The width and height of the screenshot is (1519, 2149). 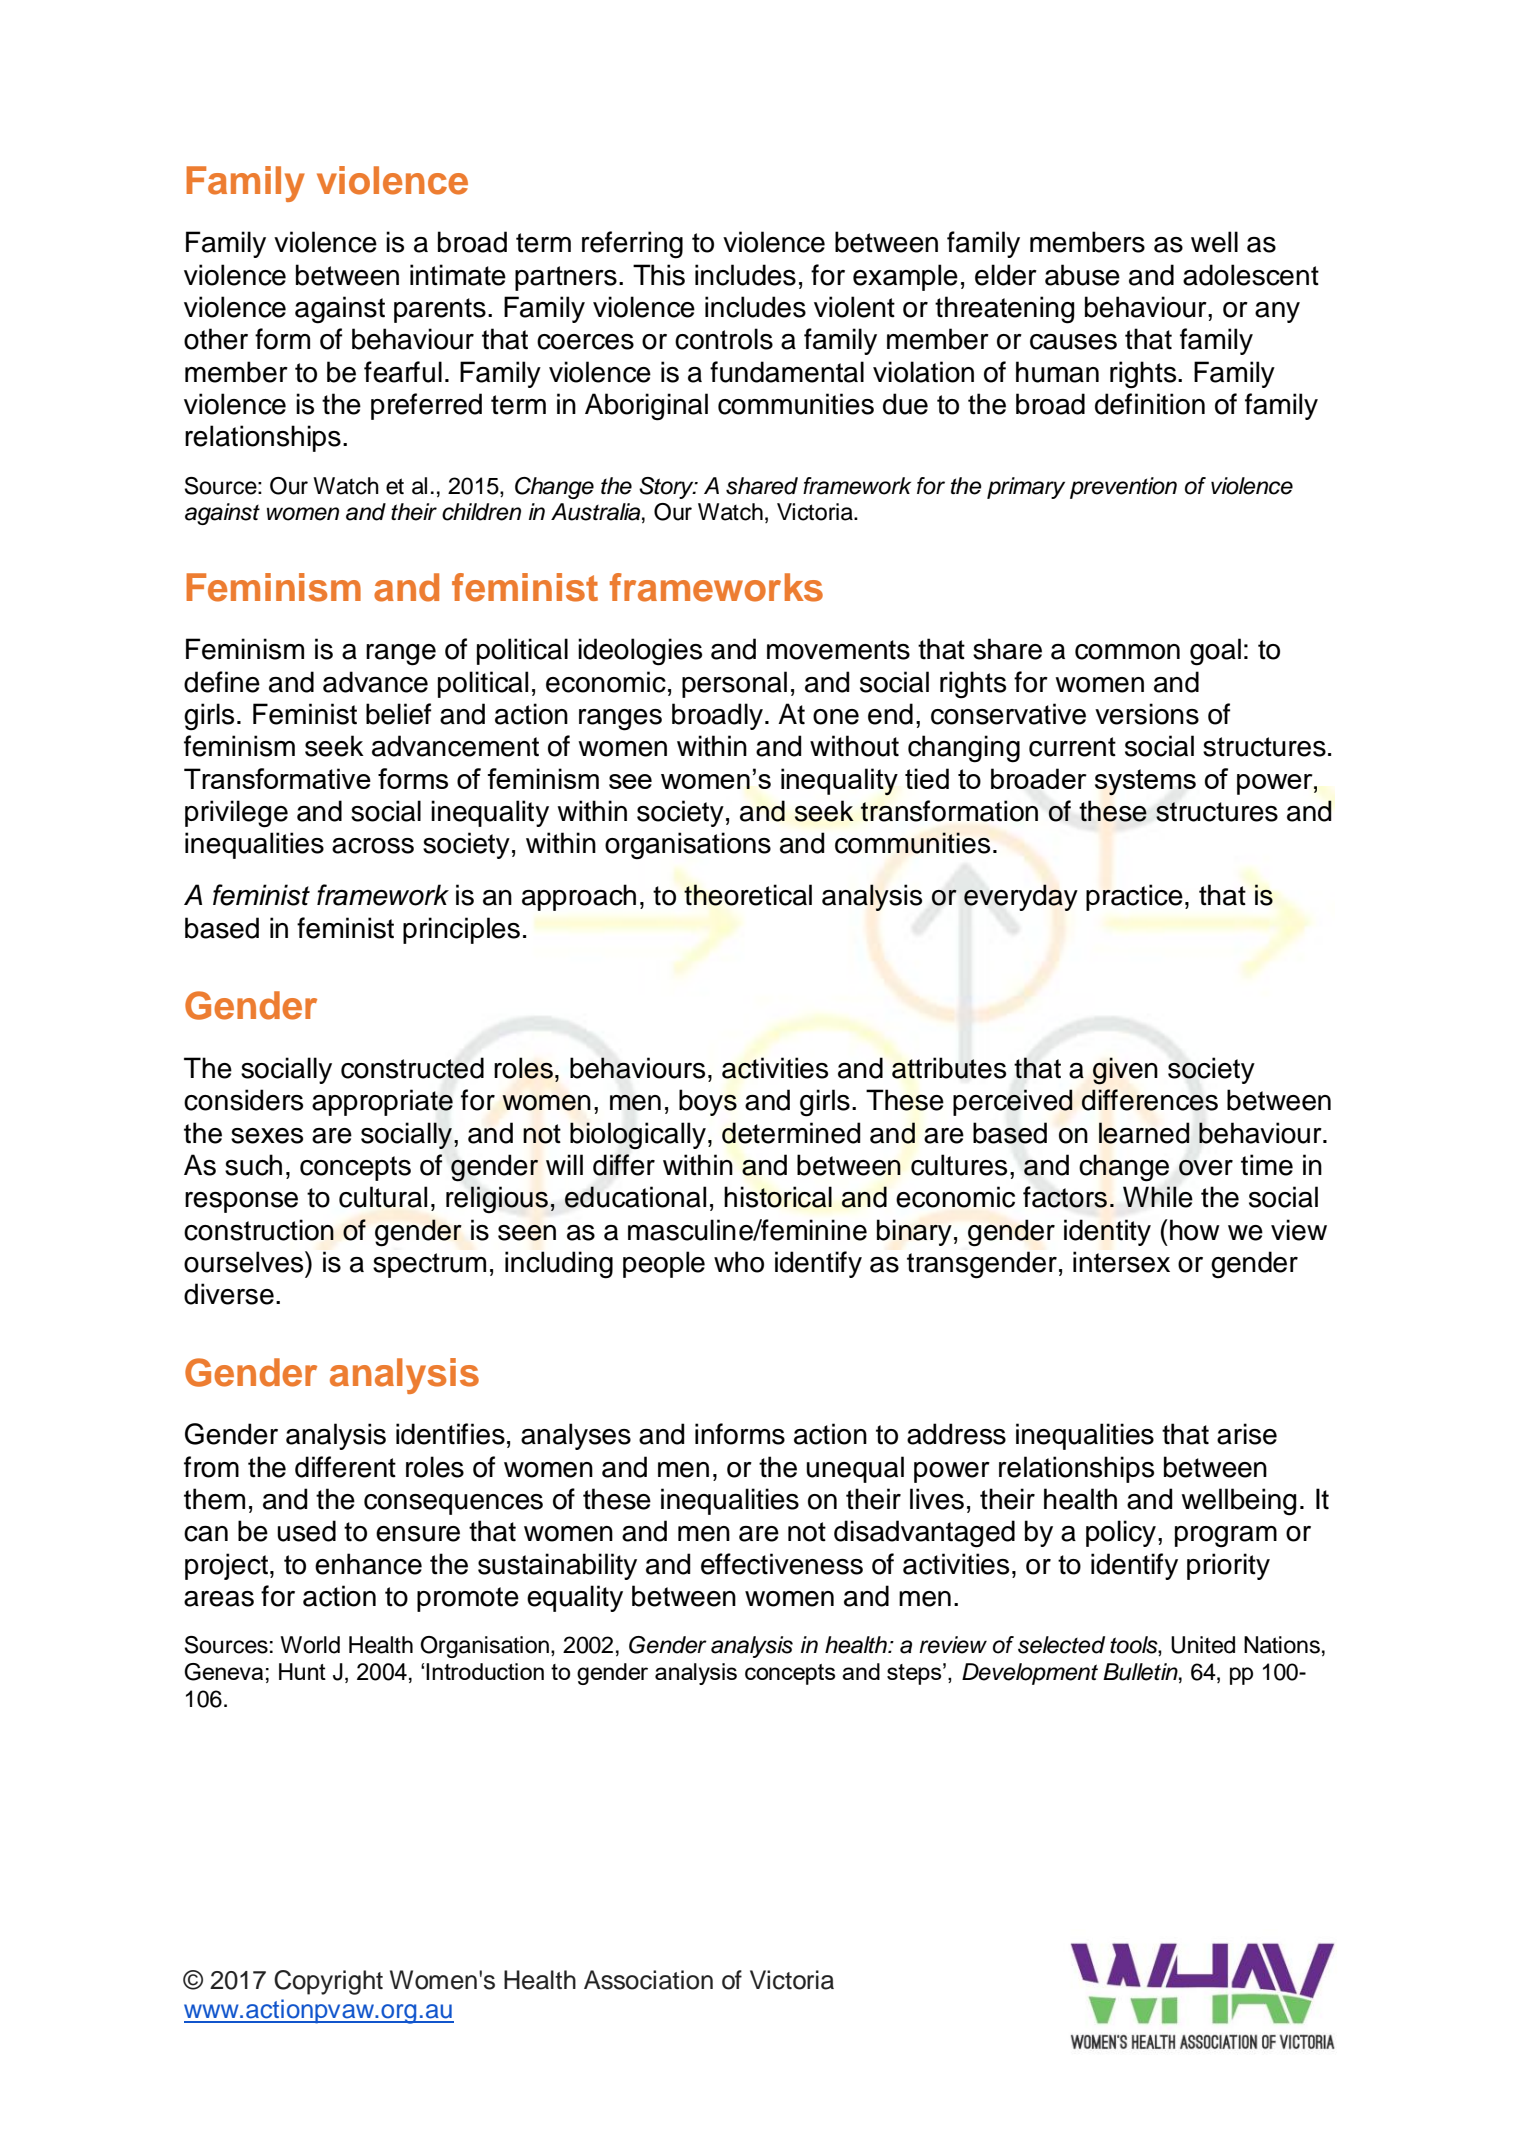 What do you see at coordinates (328, 1982) in the screenshot?
I see `Copyright` at bounding box center [328, 1982].
